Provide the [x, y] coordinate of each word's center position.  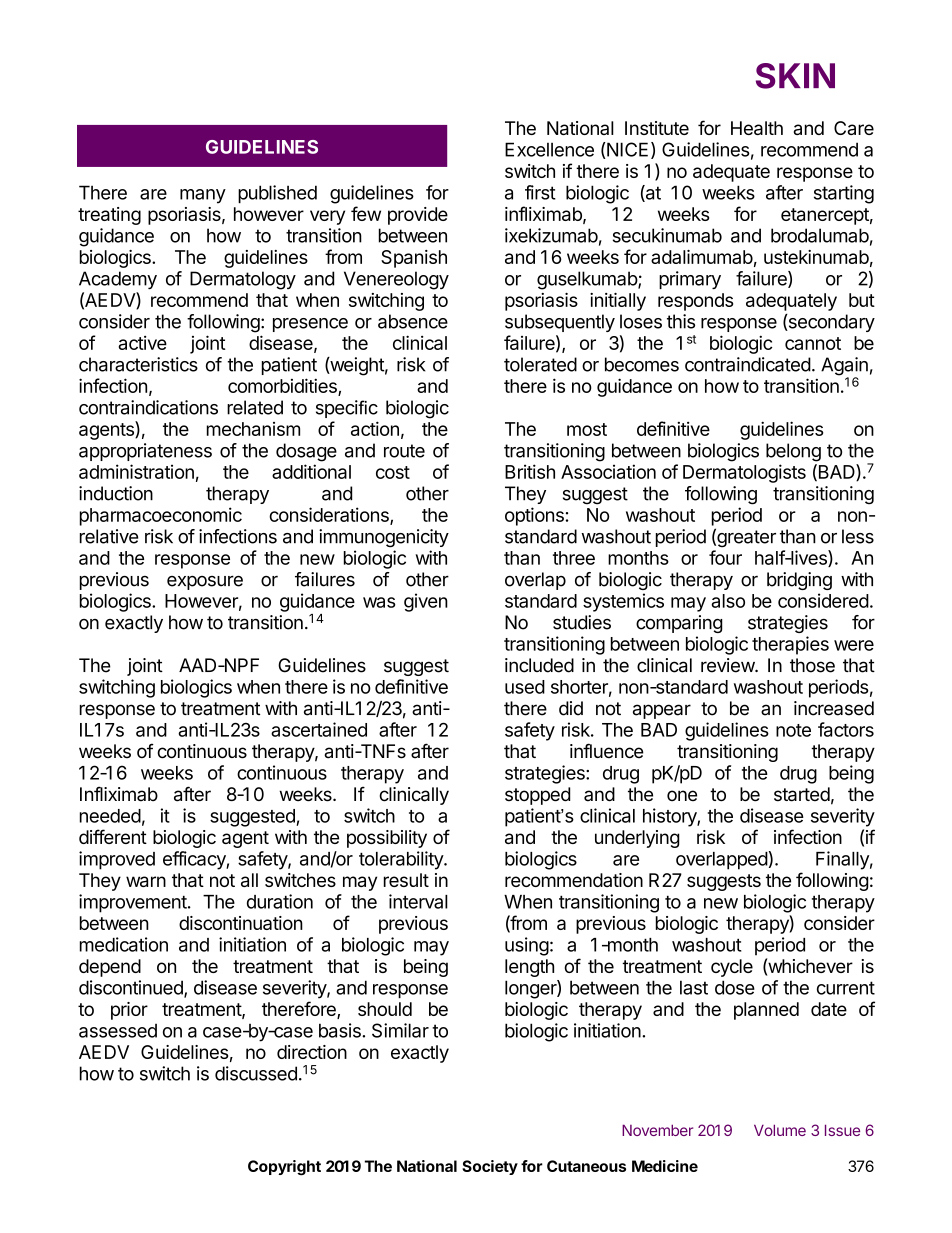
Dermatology [243, 280]
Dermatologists [744, 473]
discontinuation [241, 923]
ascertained [319, 729]
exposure [205, 582]
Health [757, 128]
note [793, 730]
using [527, 946]
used [525, 687]
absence [413, 321]
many [203, 196]
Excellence [549, 149]
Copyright [284, 1168]
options [534, 516]
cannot [813, 343]
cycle [732, 968]
